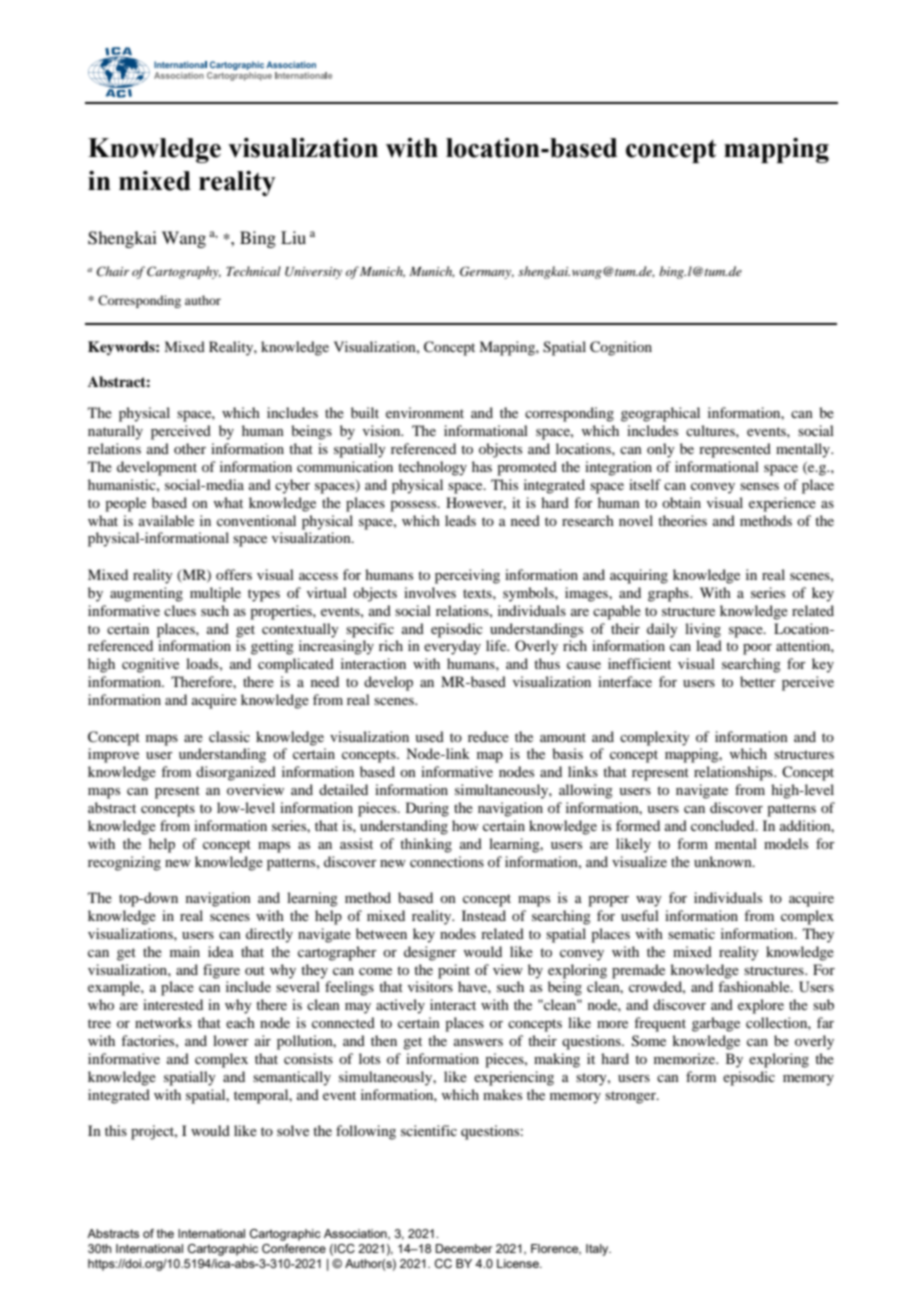  Describe the element at coordinates (724, 861) in the screenshot. I see `unknown` at that location.
